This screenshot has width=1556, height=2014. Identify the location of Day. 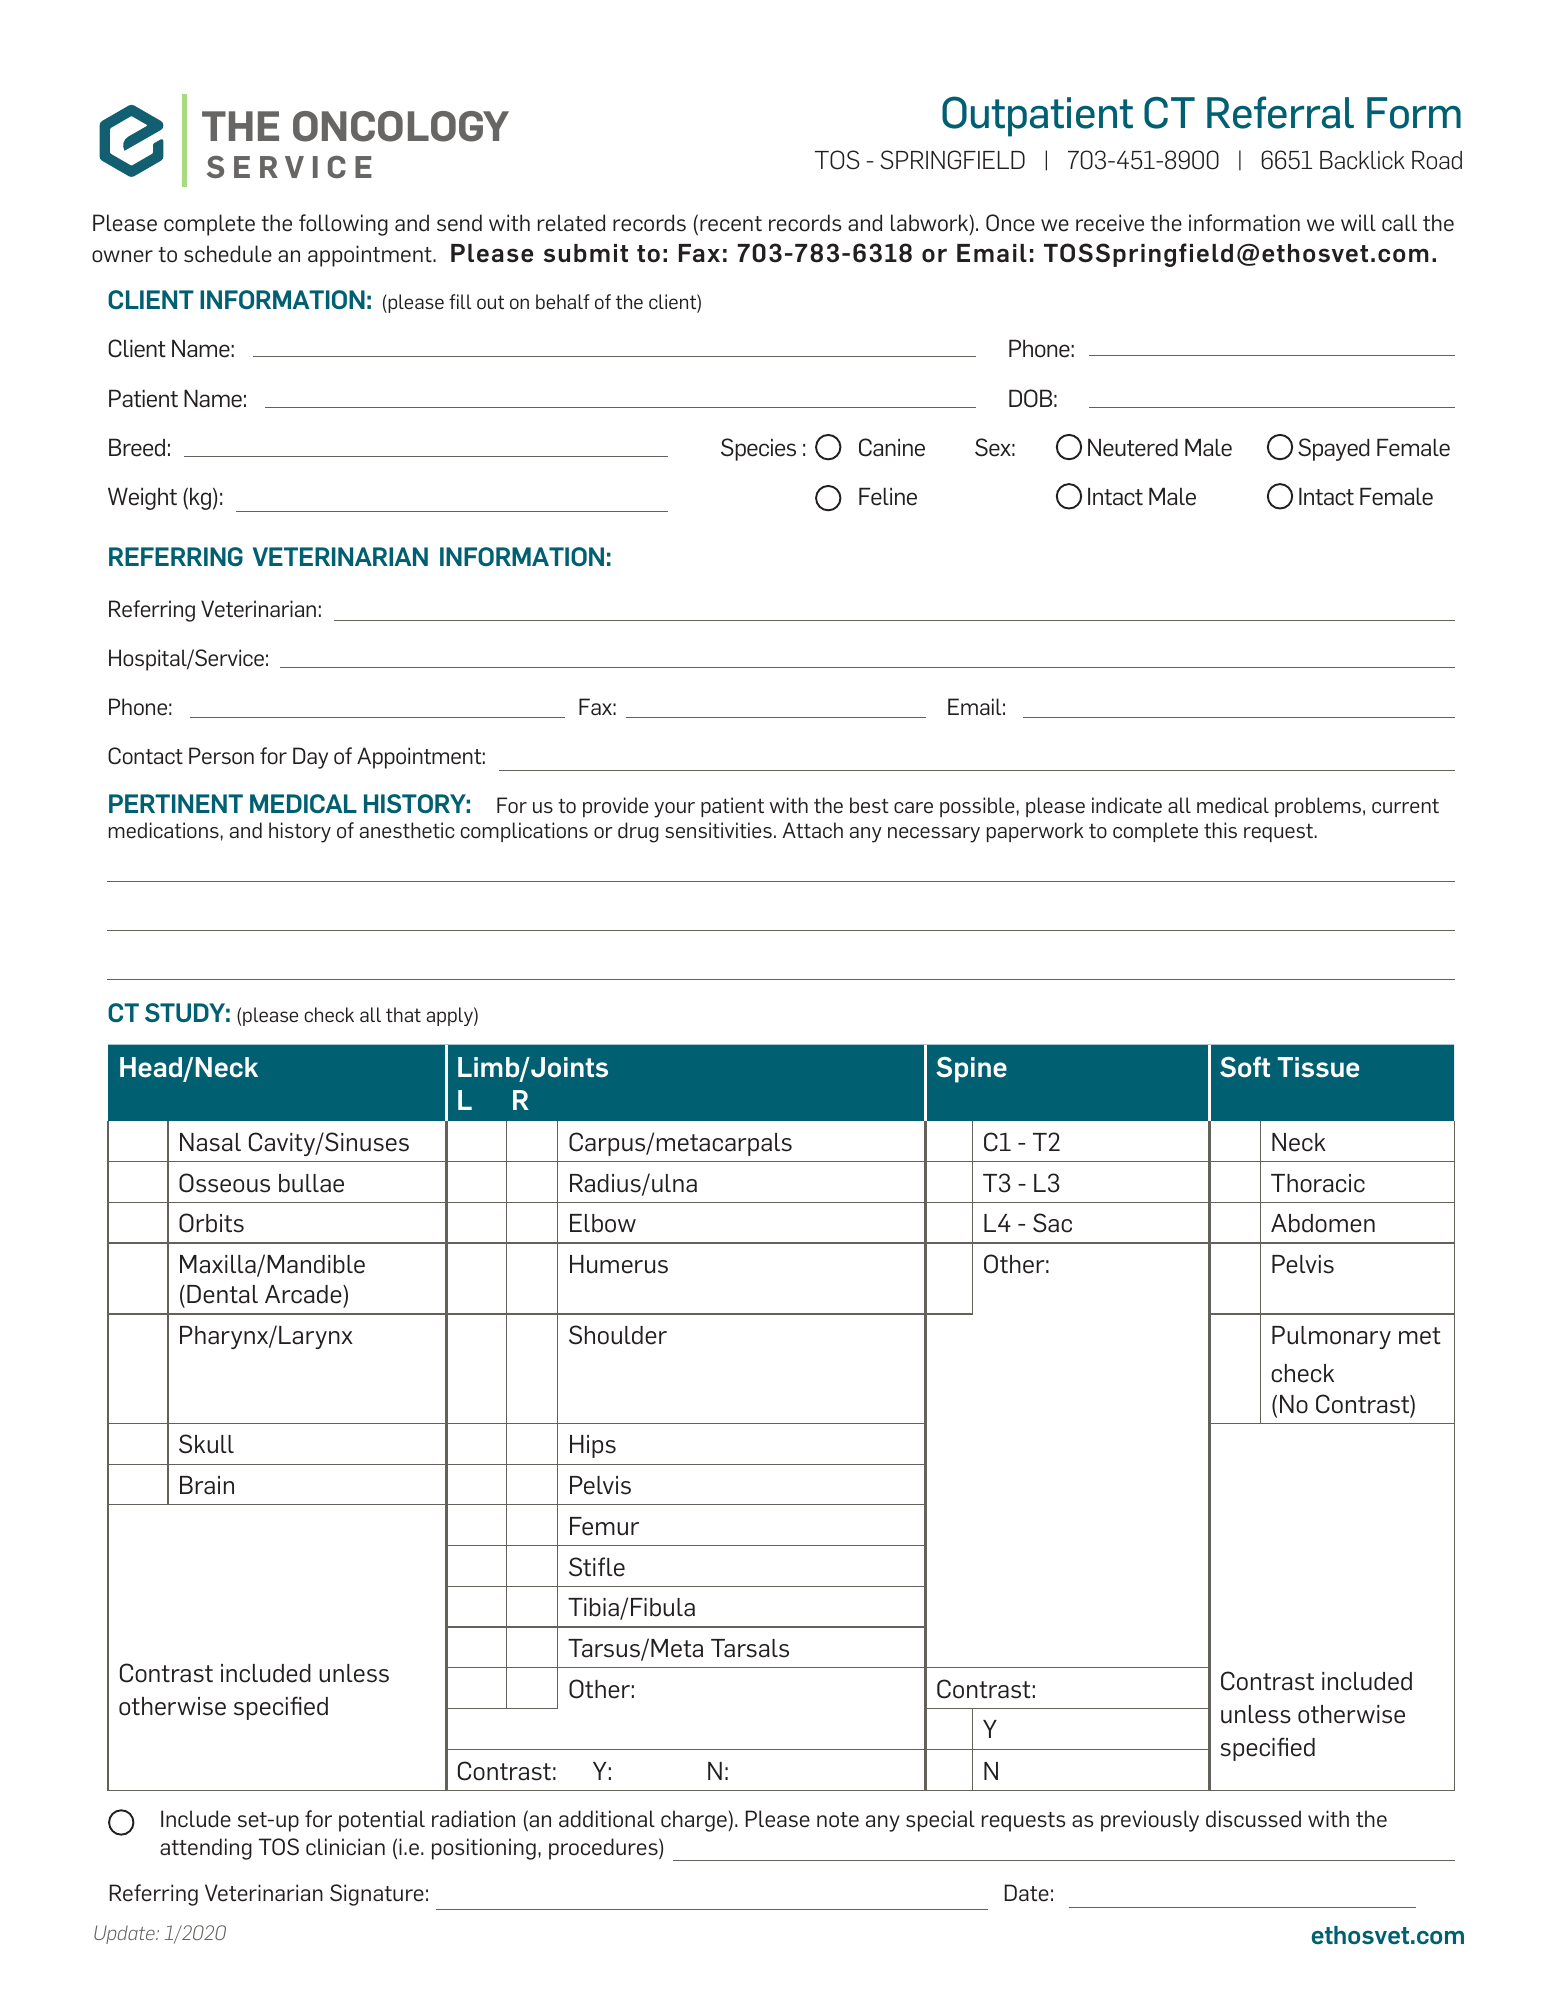
(310, 758).
